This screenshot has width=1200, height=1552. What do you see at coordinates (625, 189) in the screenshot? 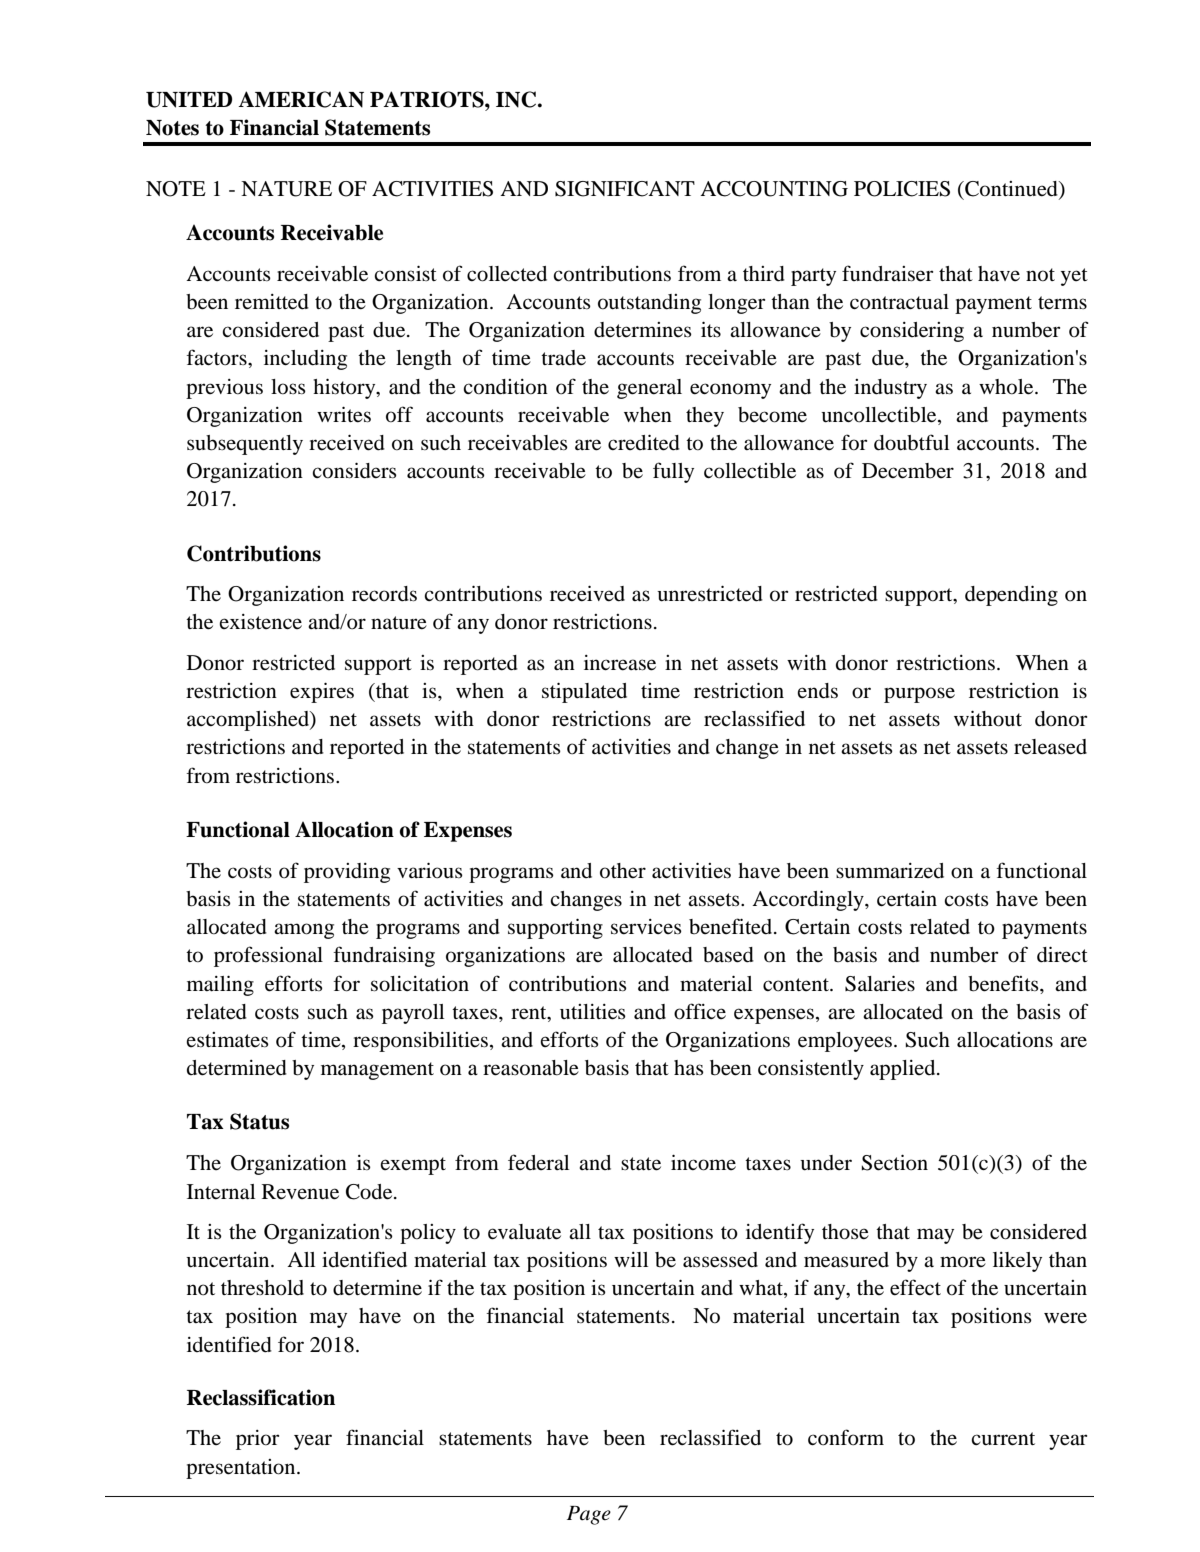
I see `SIGNIFICANT` at bounding box center [625, 189].
